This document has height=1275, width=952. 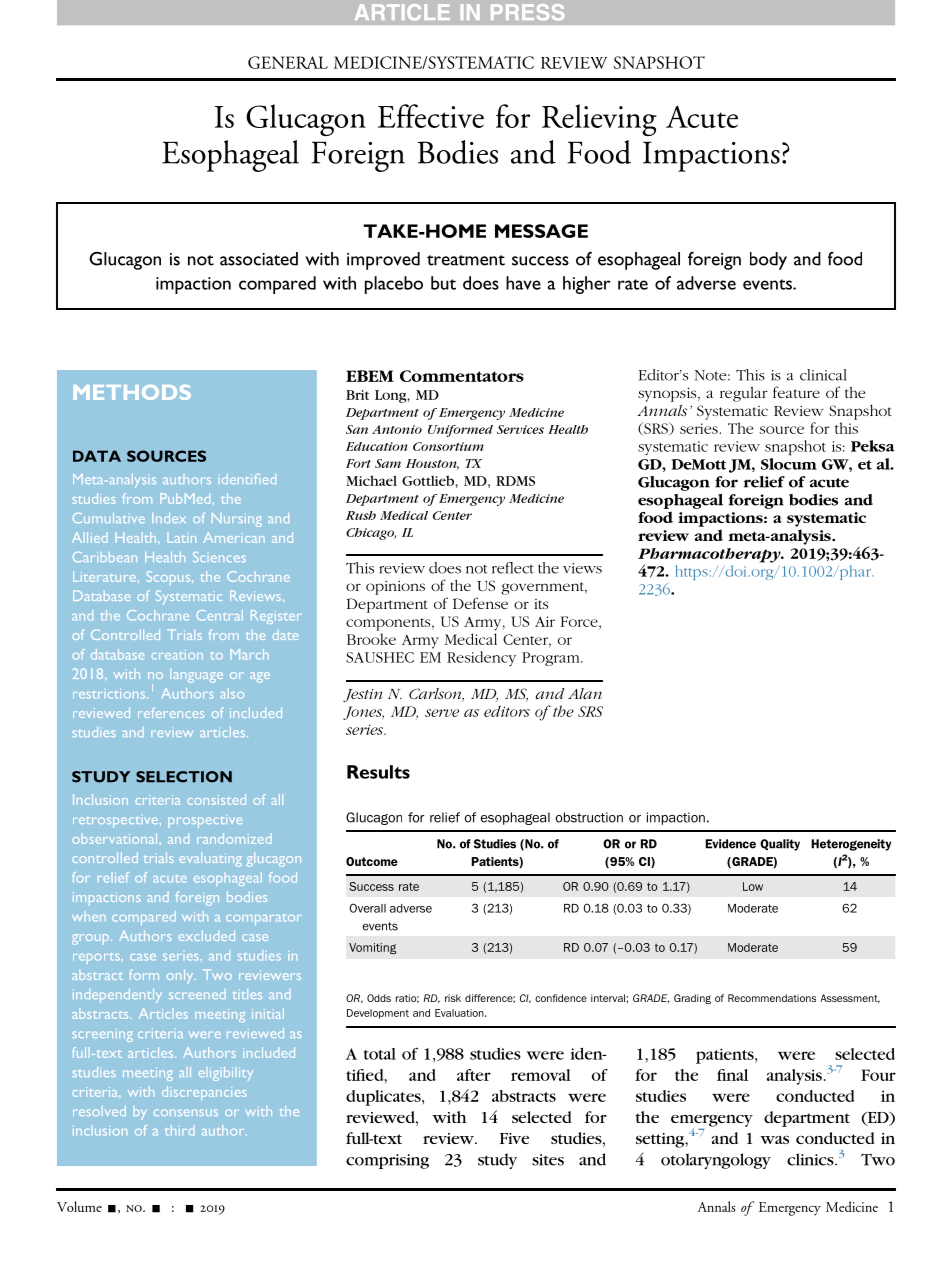 I want to click on Five, so click(x=514, y=1138).
